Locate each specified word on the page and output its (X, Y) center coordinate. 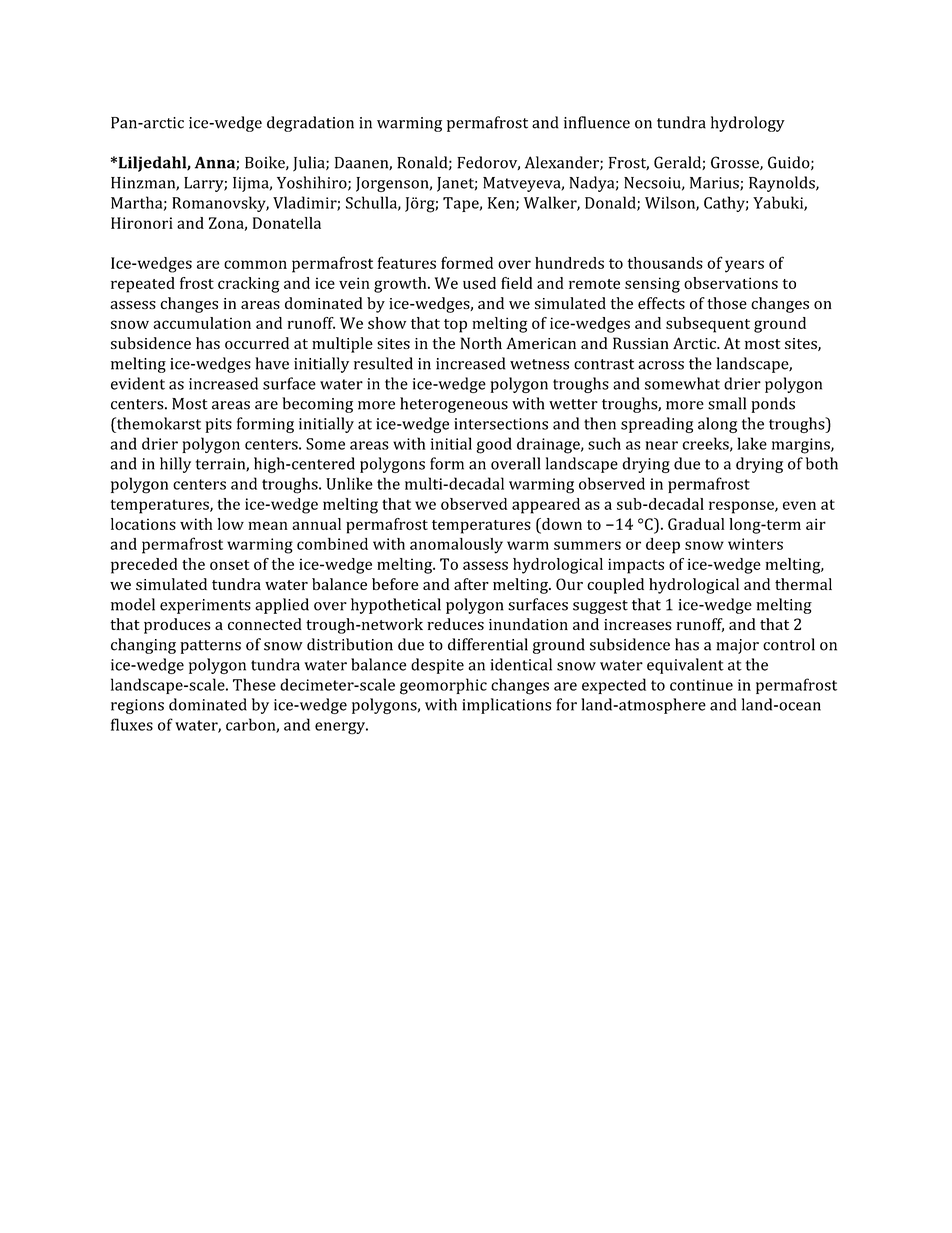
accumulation (202, 323)
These (254, 684)
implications (506, 706)
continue (701, 685)
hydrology (748, 124)
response (742, 507)
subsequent (708, 325)
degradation (310, 124)
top (455, 326)
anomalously (456, 546)
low (231, 524)
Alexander (563, 163)
